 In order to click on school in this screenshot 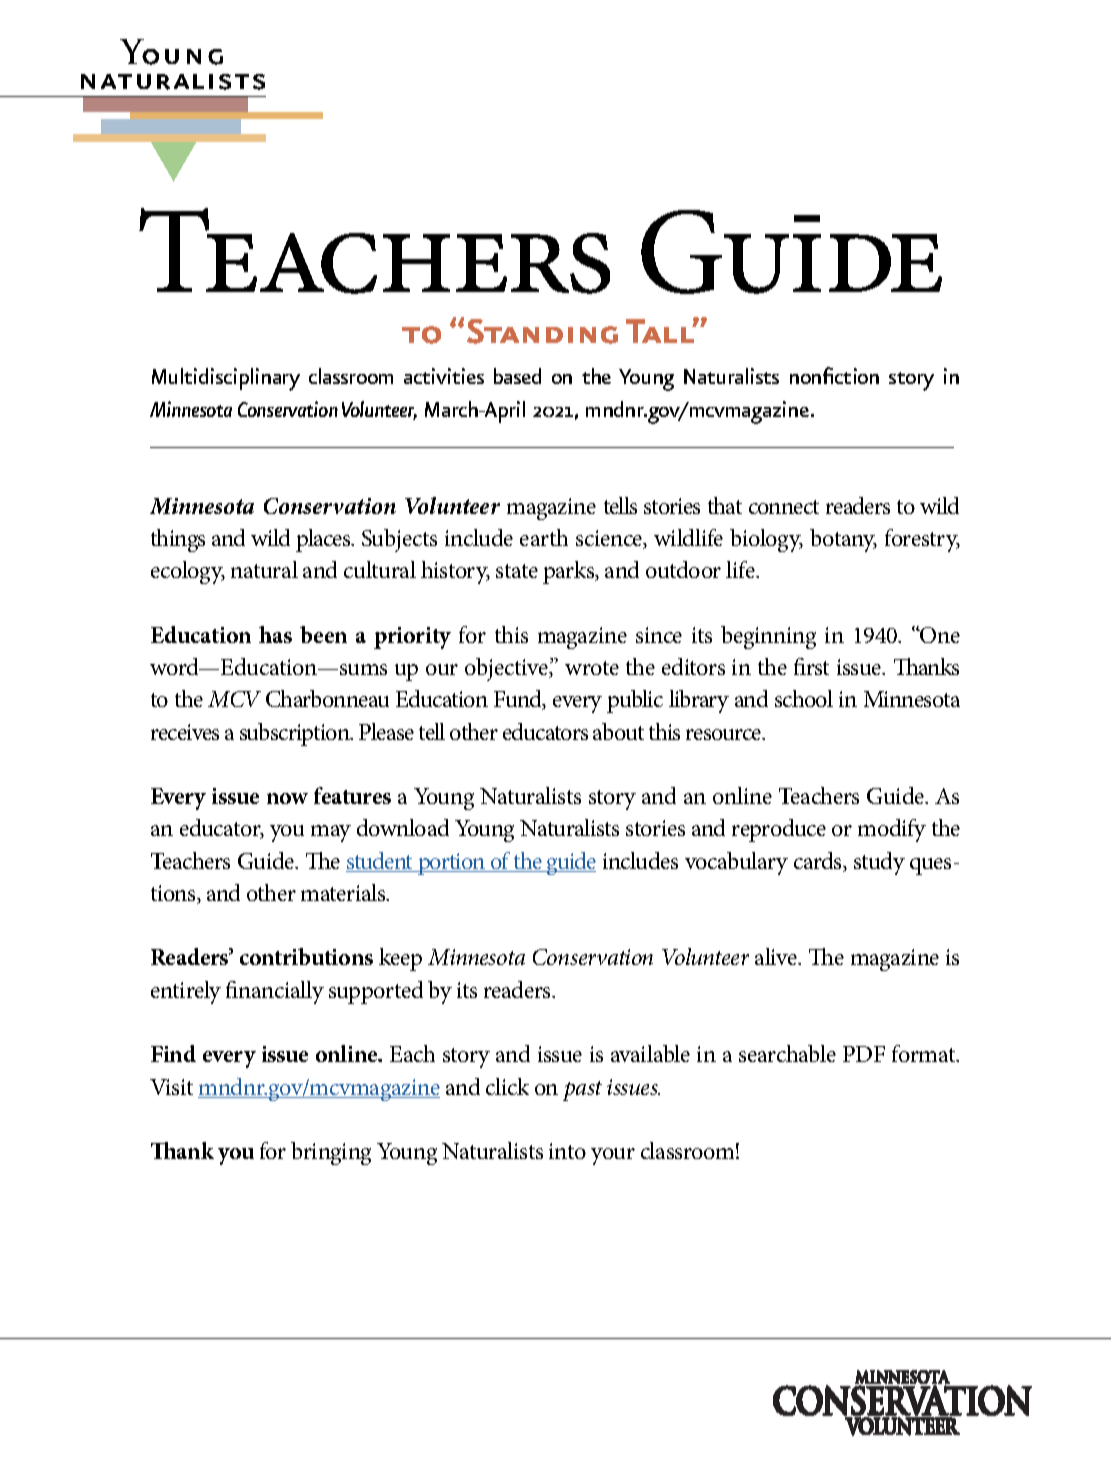, I will do `click(804, 698)`.
